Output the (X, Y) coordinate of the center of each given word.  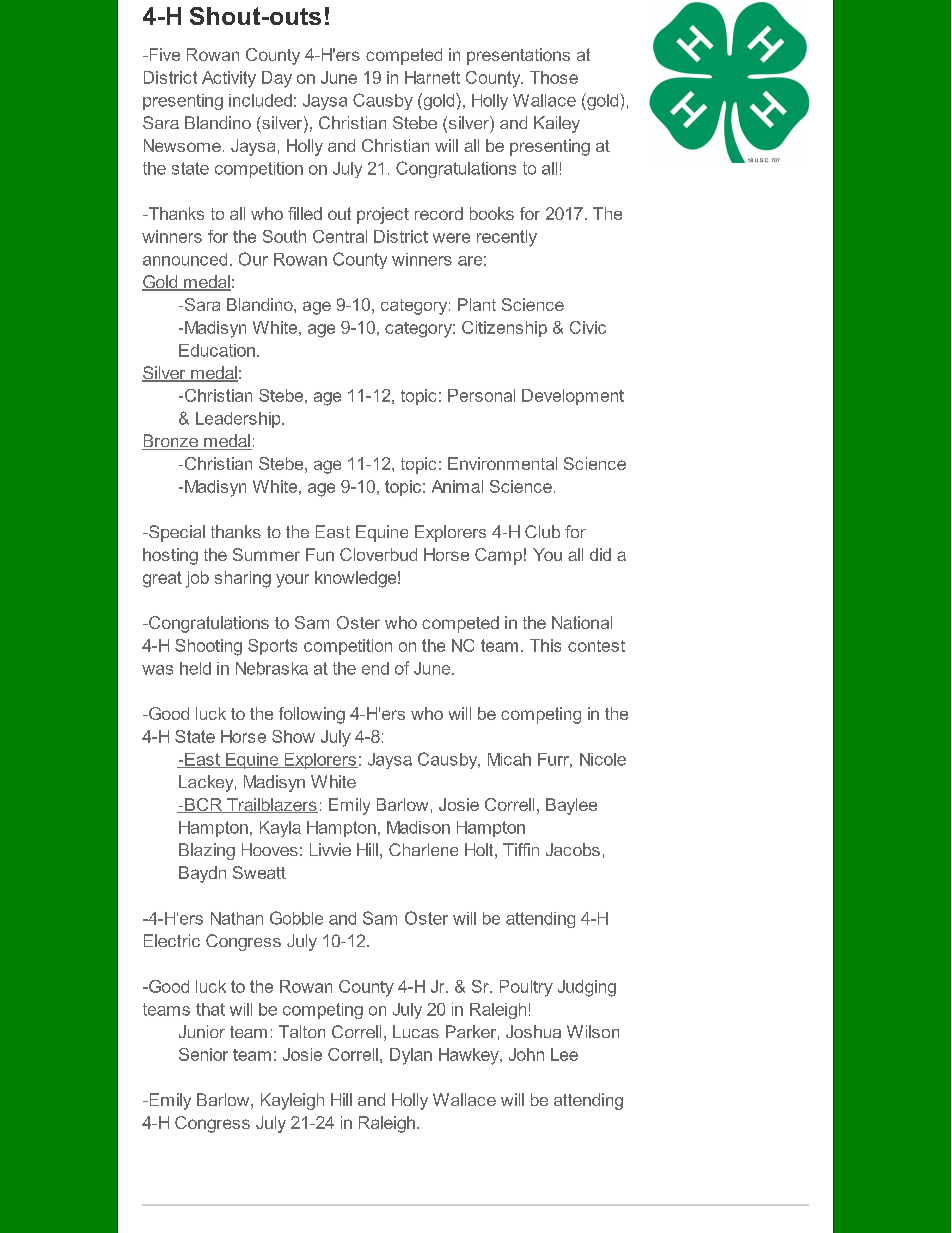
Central (340, 236)
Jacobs (573, 849)
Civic (588, 327)
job (197, 579)
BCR (203, 805)
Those (554, 77)
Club (542, 531)
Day (277, 79)
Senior (203, 1054)
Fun (320, 554)
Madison (418, 827)
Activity (229, 79)
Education (217, 350)
